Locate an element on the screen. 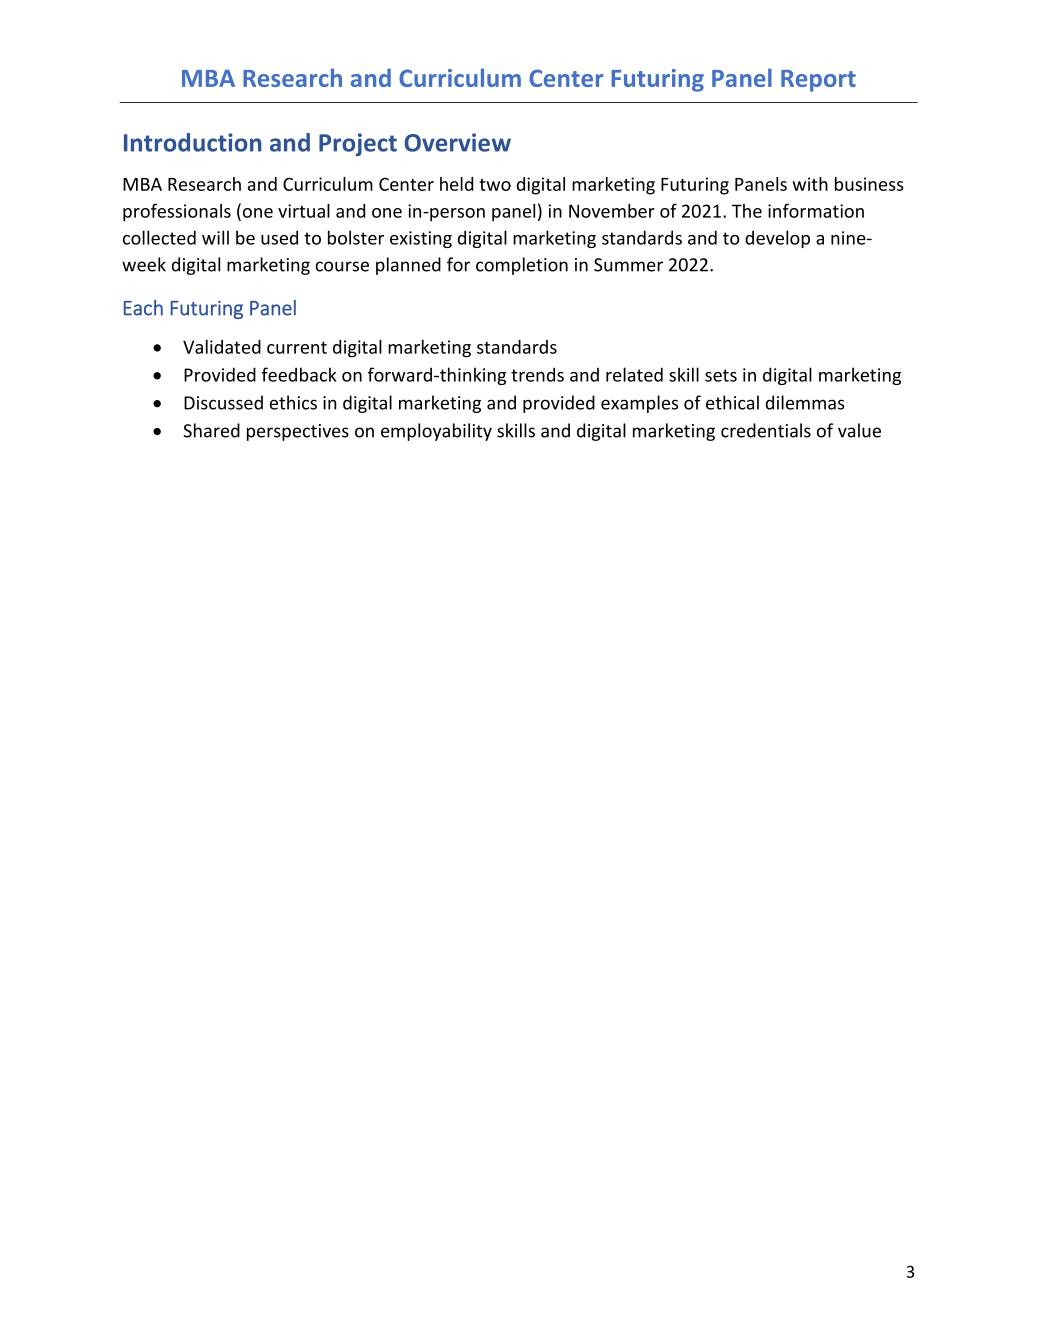  existing is located at coordinates (421, 239).
